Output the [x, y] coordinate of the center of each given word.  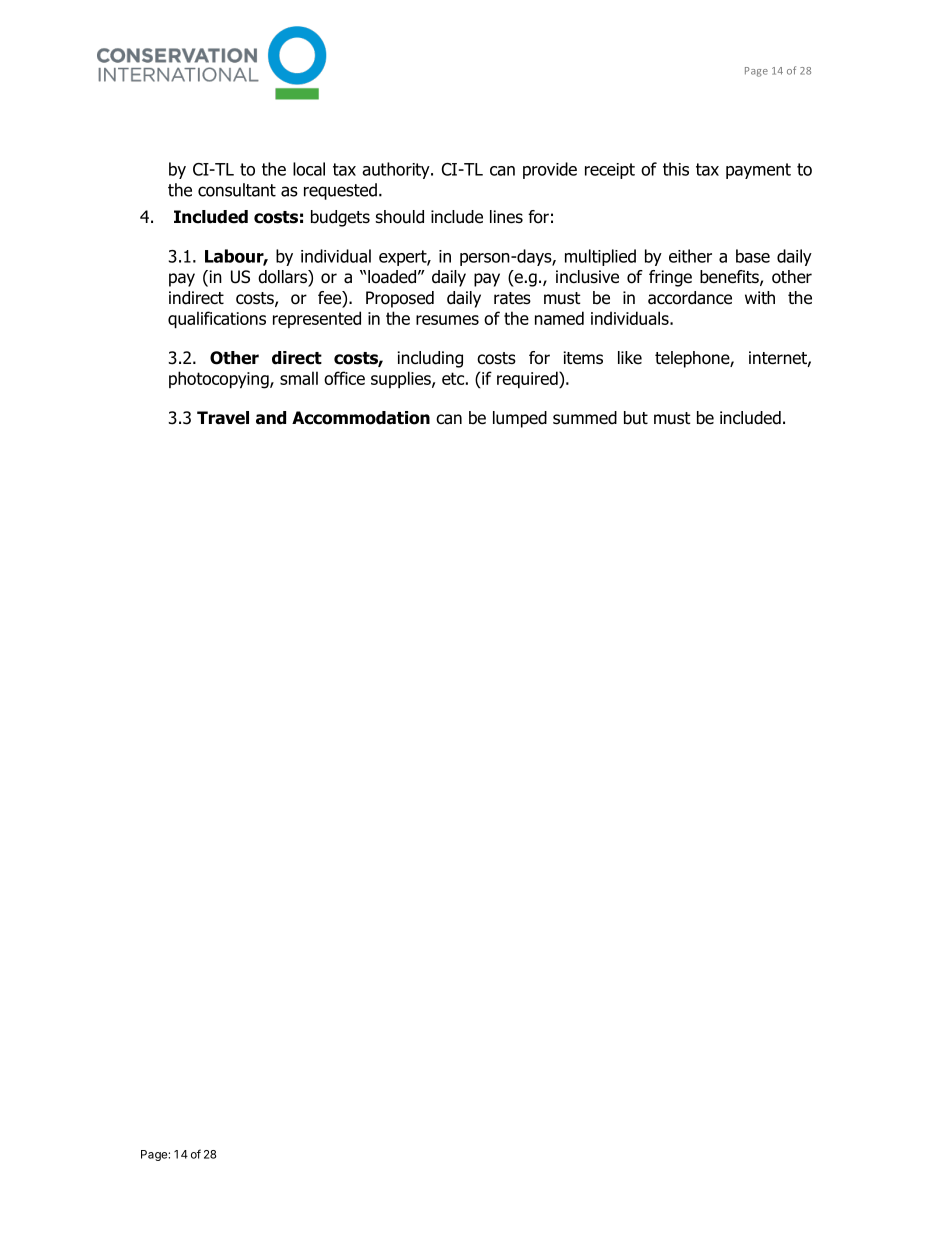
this [676, 169]
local [309, 169]
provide [550, 170]
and [271, 418]
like [630, 358]
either [690, 256]
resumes [447, 320]
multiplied [600, 257]
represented [317, 319]
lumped [520, 419]
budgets [340, 218]
